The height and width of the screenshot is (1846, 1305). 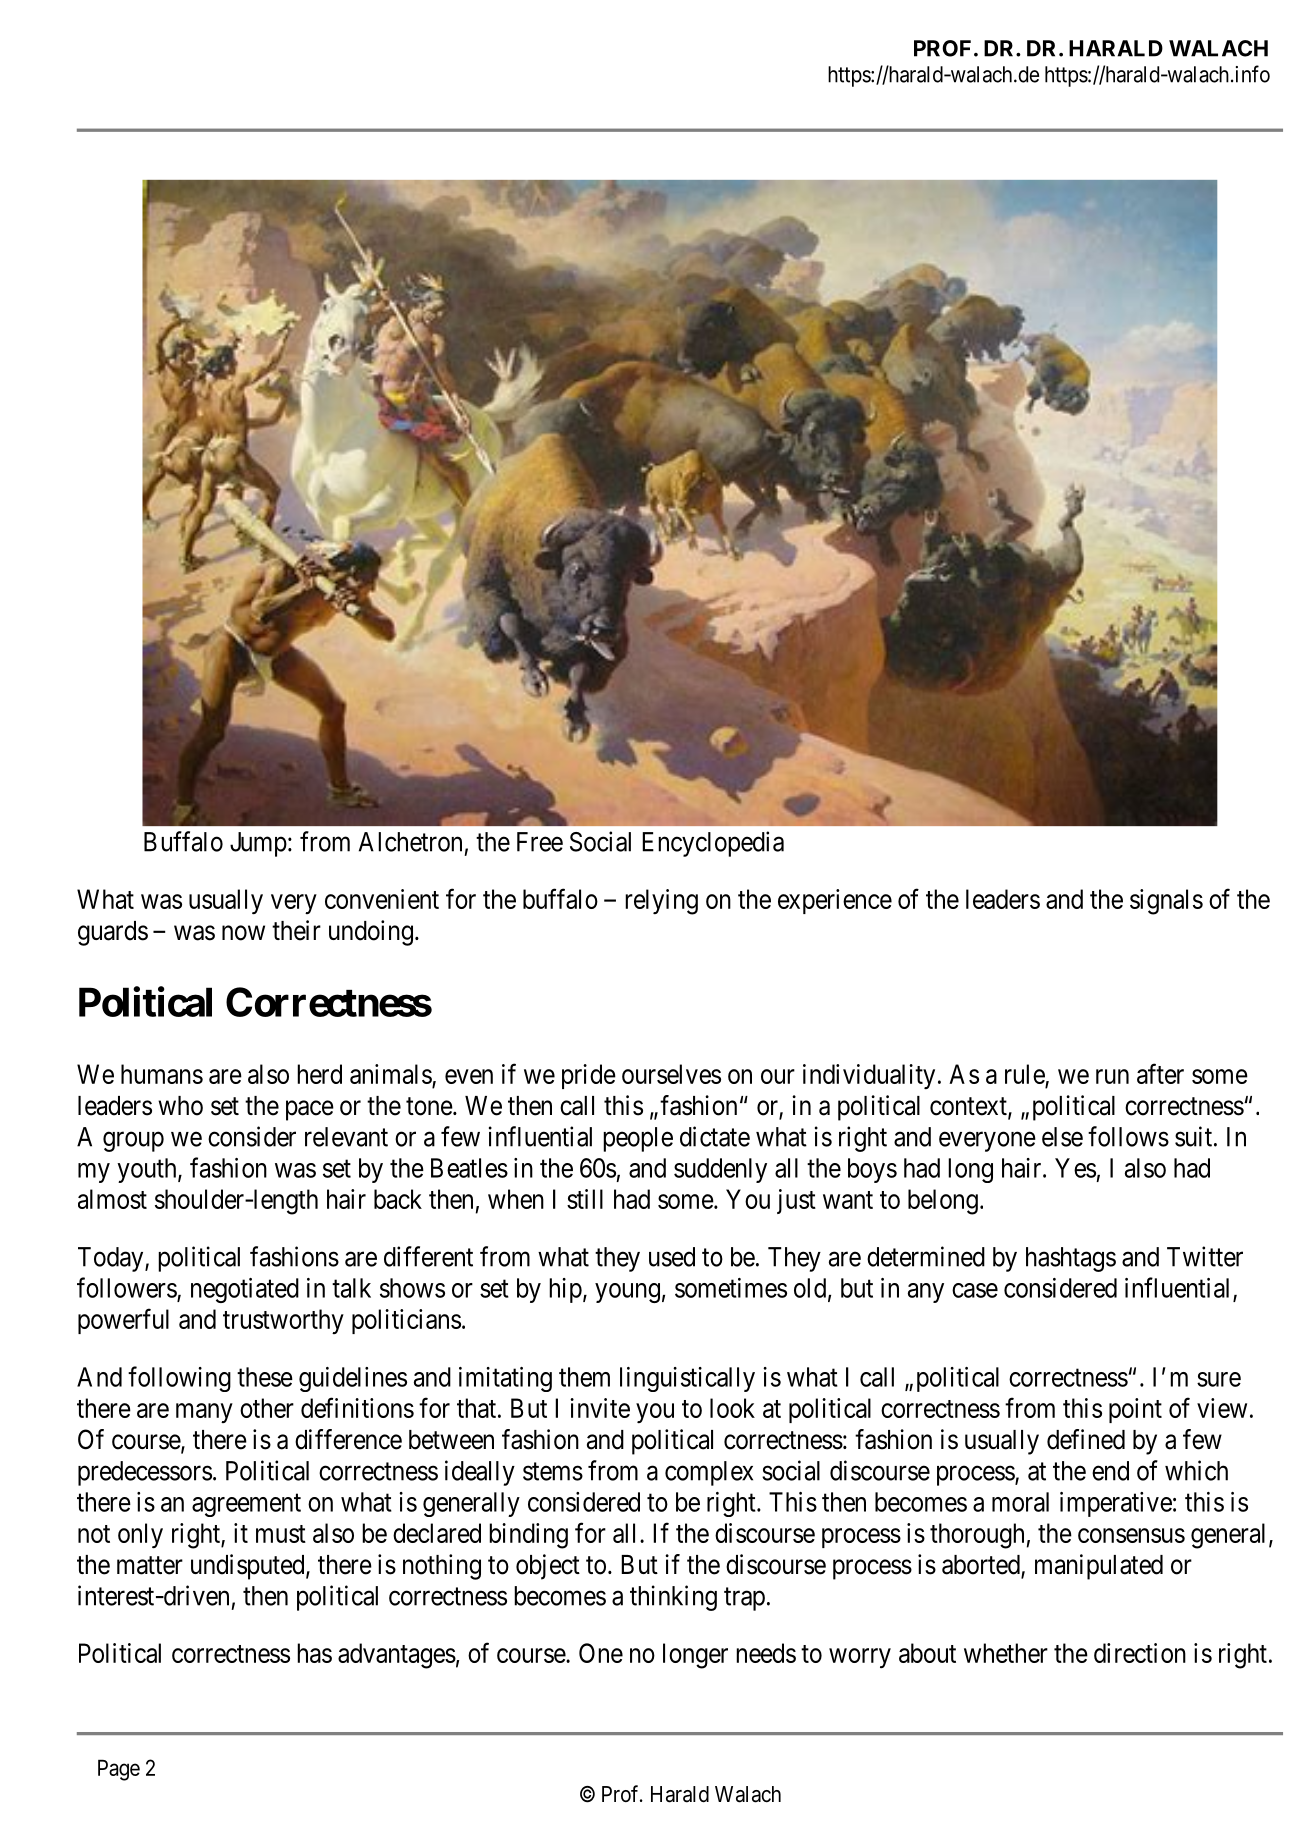 What do you see at coordinates (119, 1770) in the screenshot?
I see `Page` at bounding box center [119, 1770].
